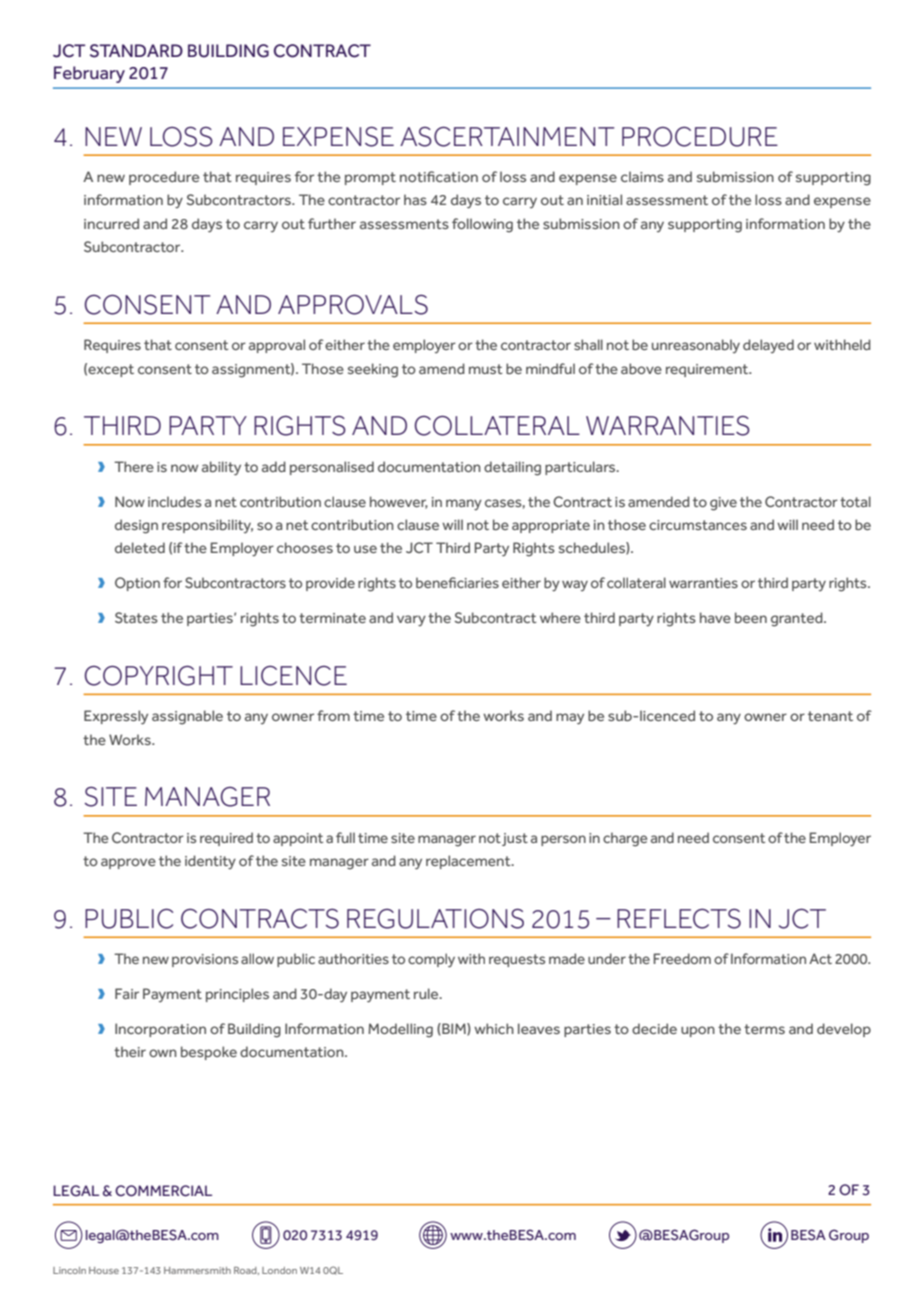 The image size is (924, 1308). I want to click on London, so click(279, 1270).
